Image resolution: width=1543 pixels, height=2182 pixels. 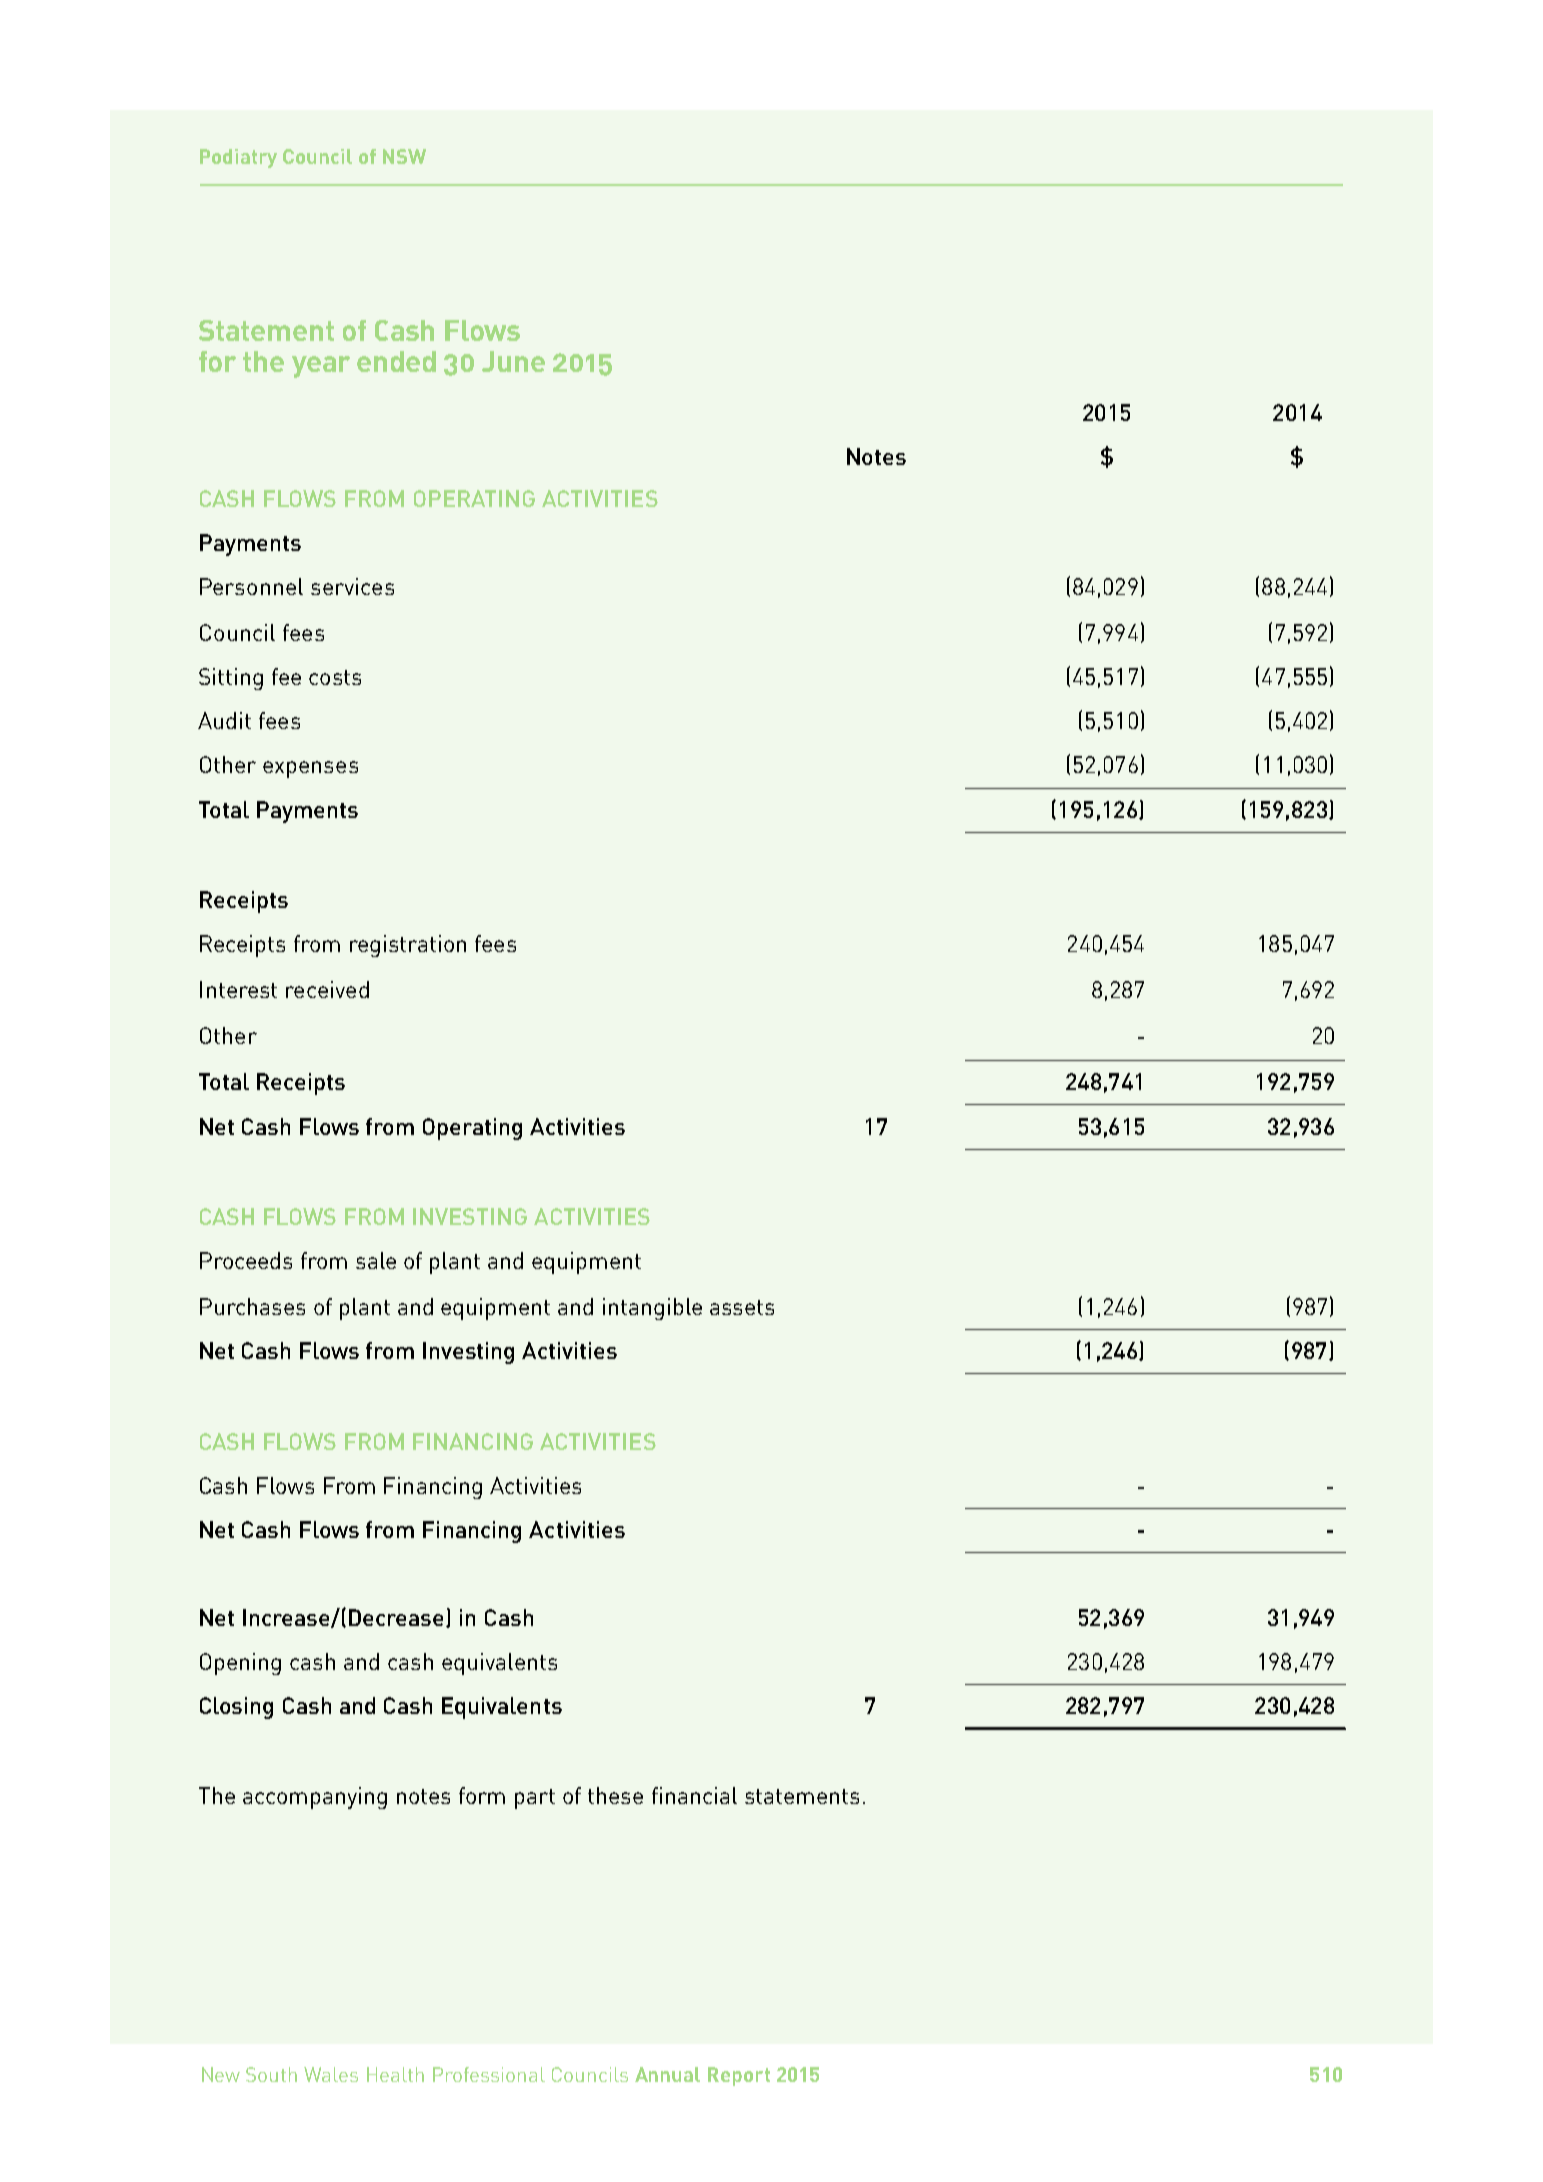 What do you see at coordinates (271, 2074) in the document?
I see `South` at bounding box center [271, 2074].
